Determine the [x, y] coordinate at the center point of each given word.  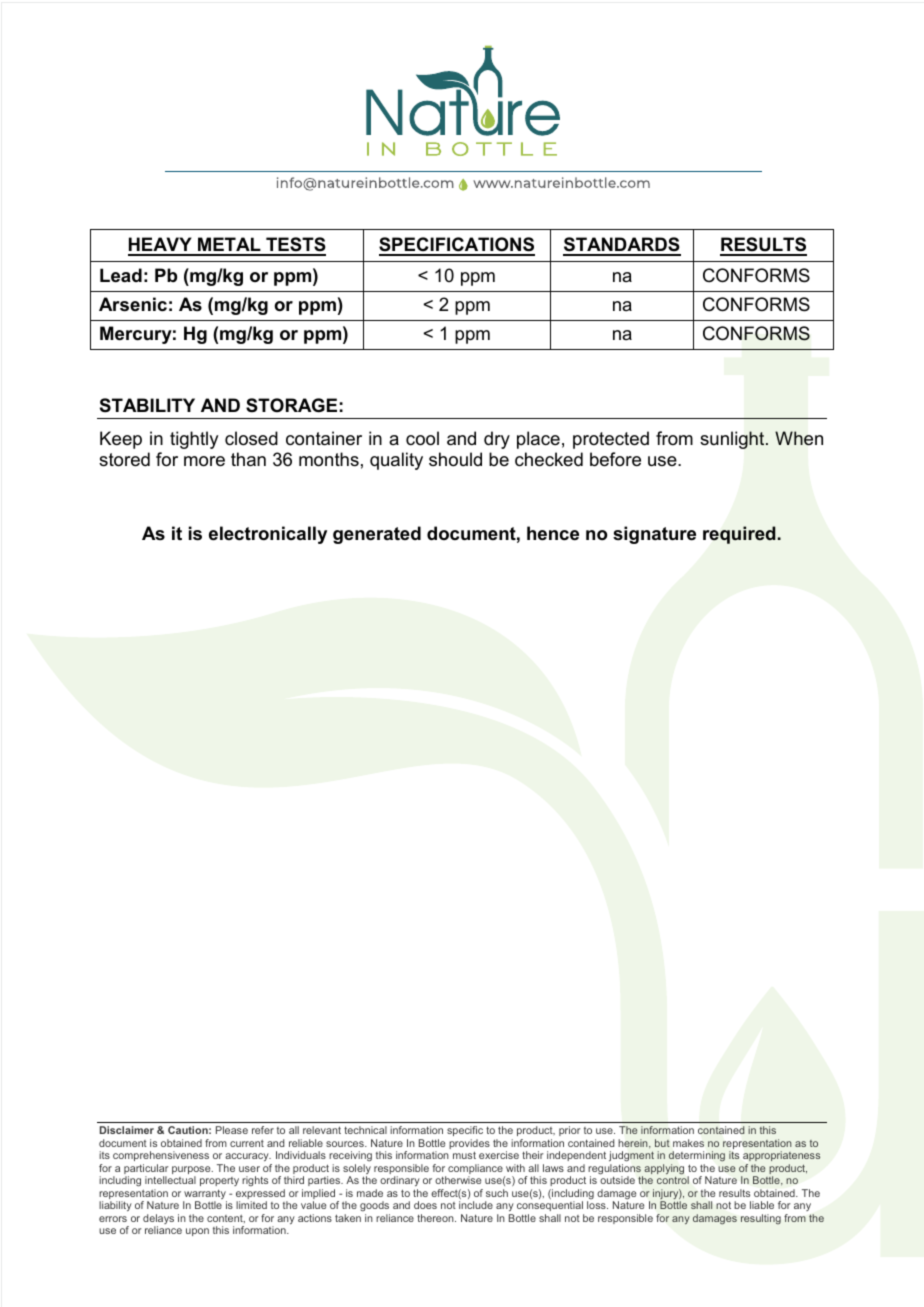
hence [553, 533]
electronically [268, 535]
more [204, 461]
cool [422, 438]
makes [688, 1143]
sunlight [733, 440]
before [615, 459]
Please [232, 1130]
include [476, 1205]
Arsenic [133, 304]
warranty [205, 1196]
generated [377, 535]
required [739, 535]
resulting [761, 1219]
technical [365, 1130]
